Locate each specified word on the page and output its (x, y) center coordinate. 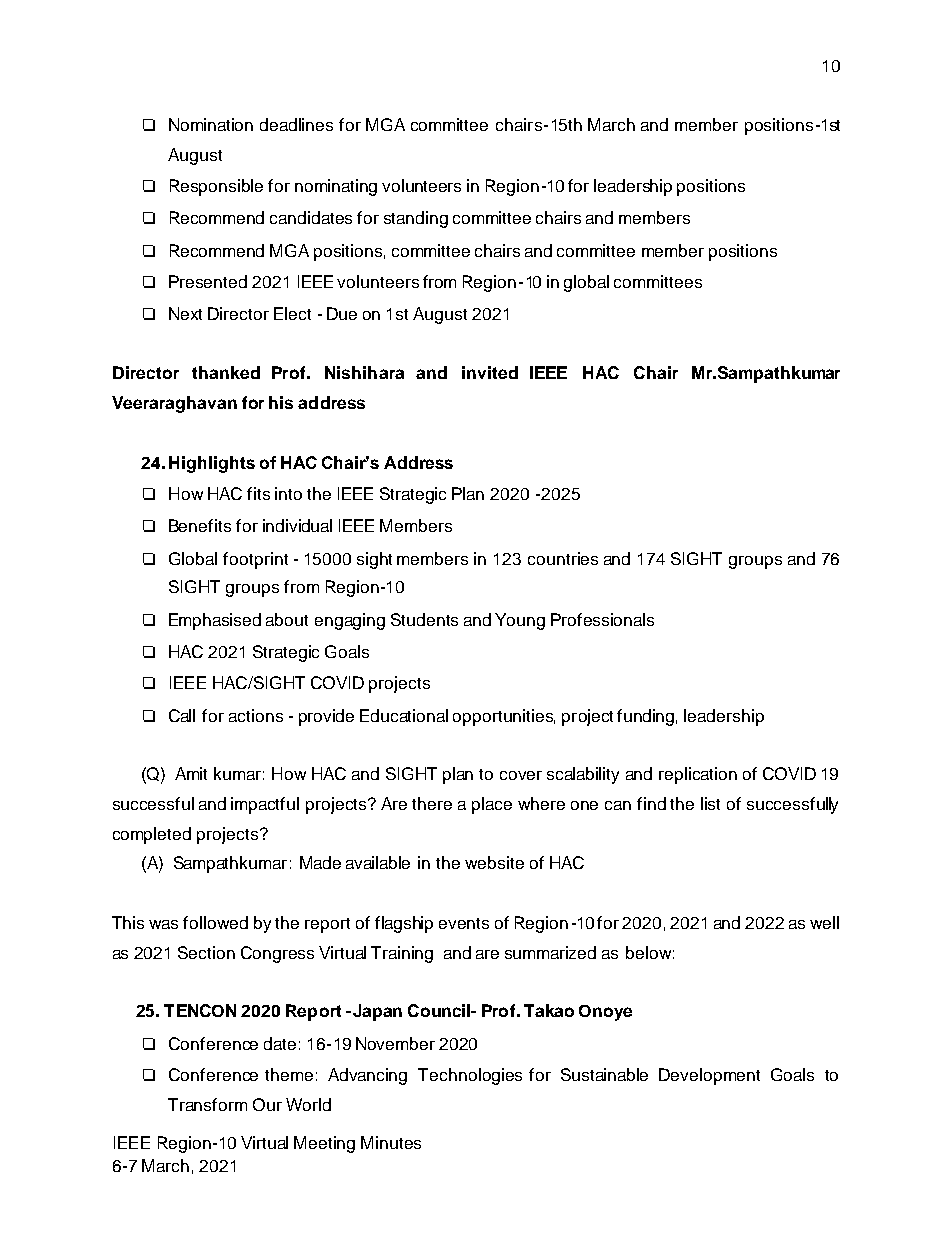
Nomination (211, 124)
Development (709, 1076)
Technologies (470, 1076)
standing (416, 219)
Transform (207, 1104)
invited (490, 372)
